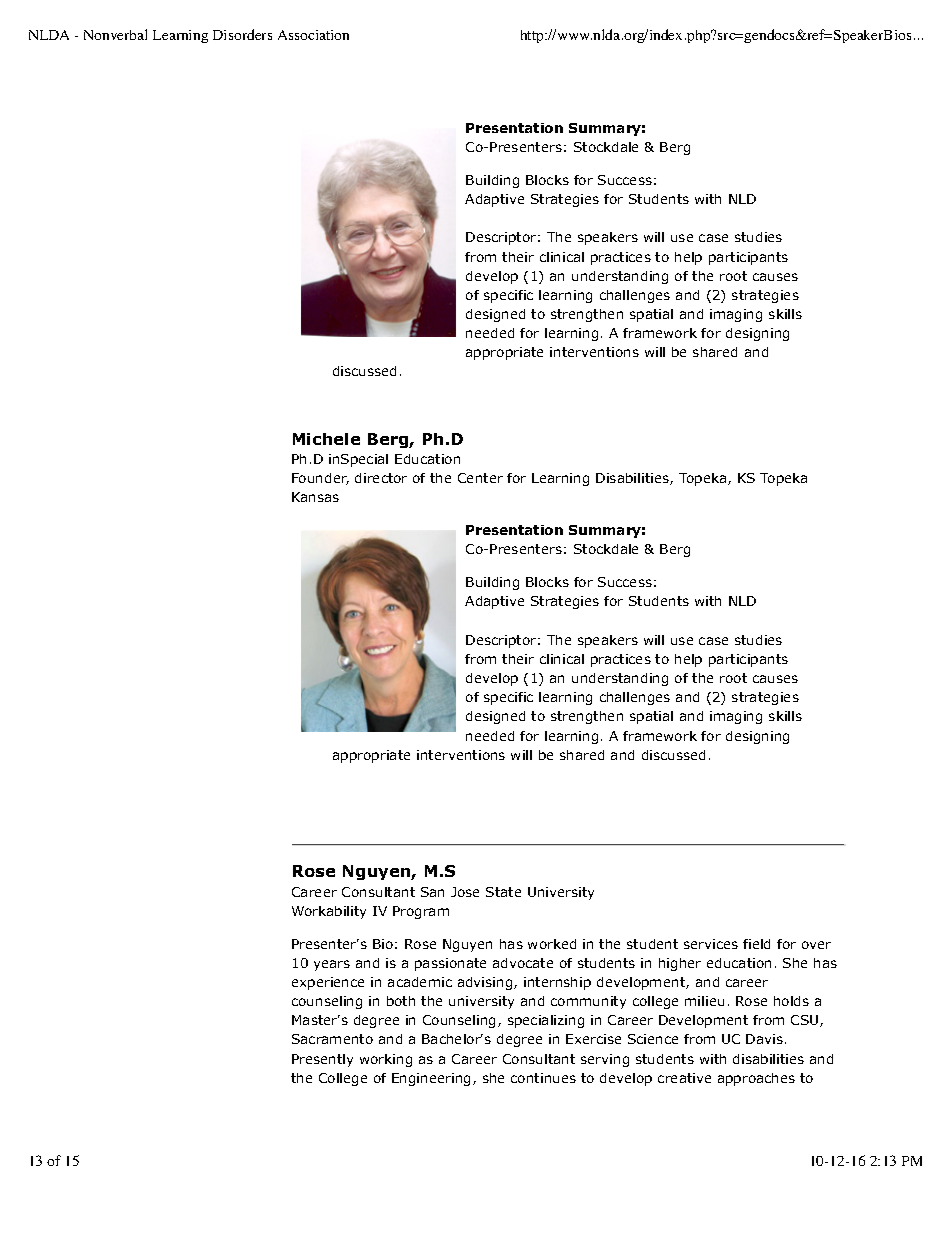  What do you see at coordinates (465, 892) in the page?
I see `Jose` at bounding box center [465, 892].
